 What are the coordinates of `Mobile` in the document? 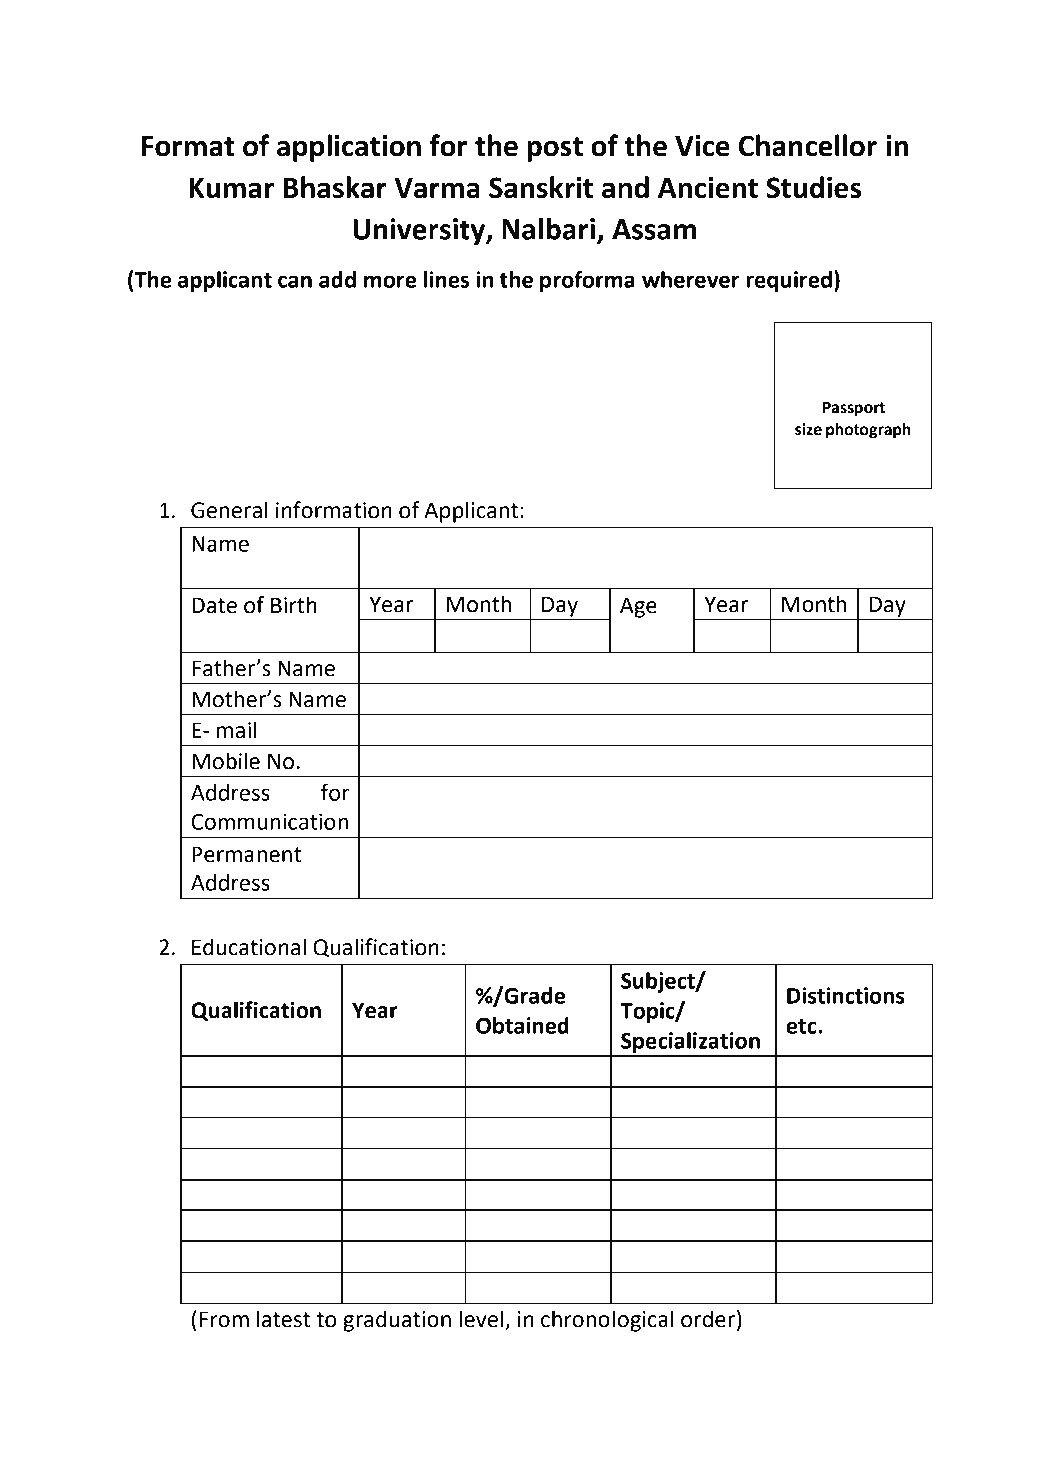 It's located at (226, 761).
